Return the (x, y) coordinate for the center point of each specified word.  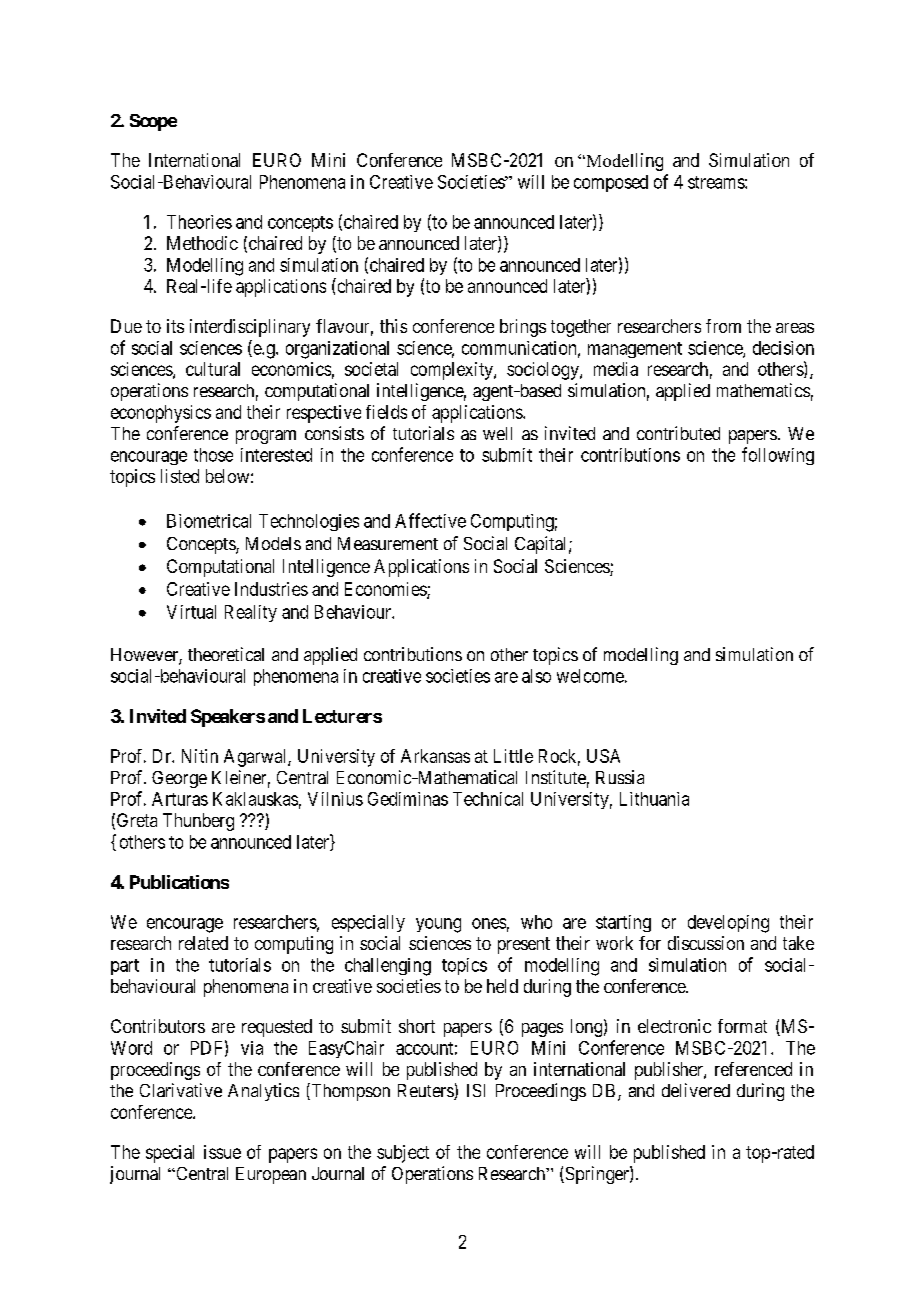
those (213, 455)
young (438, 925)
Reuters (426, 1092)
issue (222, 1152)
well (497, 433)
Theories (199, 222)
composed (611, 183)
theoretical (226, 654)
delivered (696, 1090)
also (536, 676)
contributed (678, 433)
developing (728, 924)
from (723, 326)
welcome (590, 676)
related (203, 943)
